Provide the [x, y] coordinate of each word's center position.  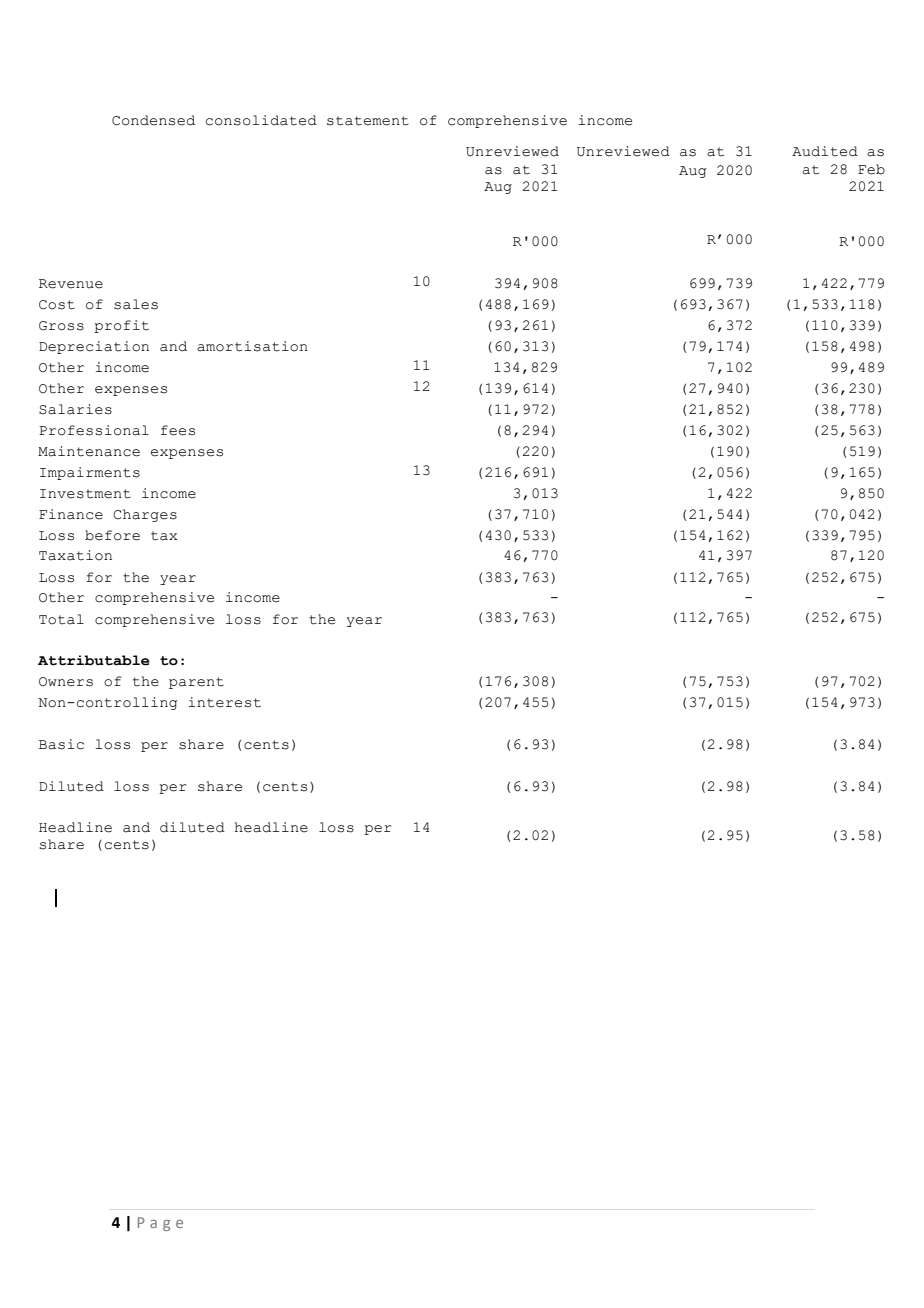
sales [136, 304]
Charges [145, 515]
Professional [94, 430]
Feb [871, 169]
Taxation [75, 555]
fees [178, 430]
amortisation [252, 346]
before [112, 535]
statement [368, 121]
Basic [61, 744]
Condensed [153, 120]
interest [224, 702]
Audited [825, 151]
